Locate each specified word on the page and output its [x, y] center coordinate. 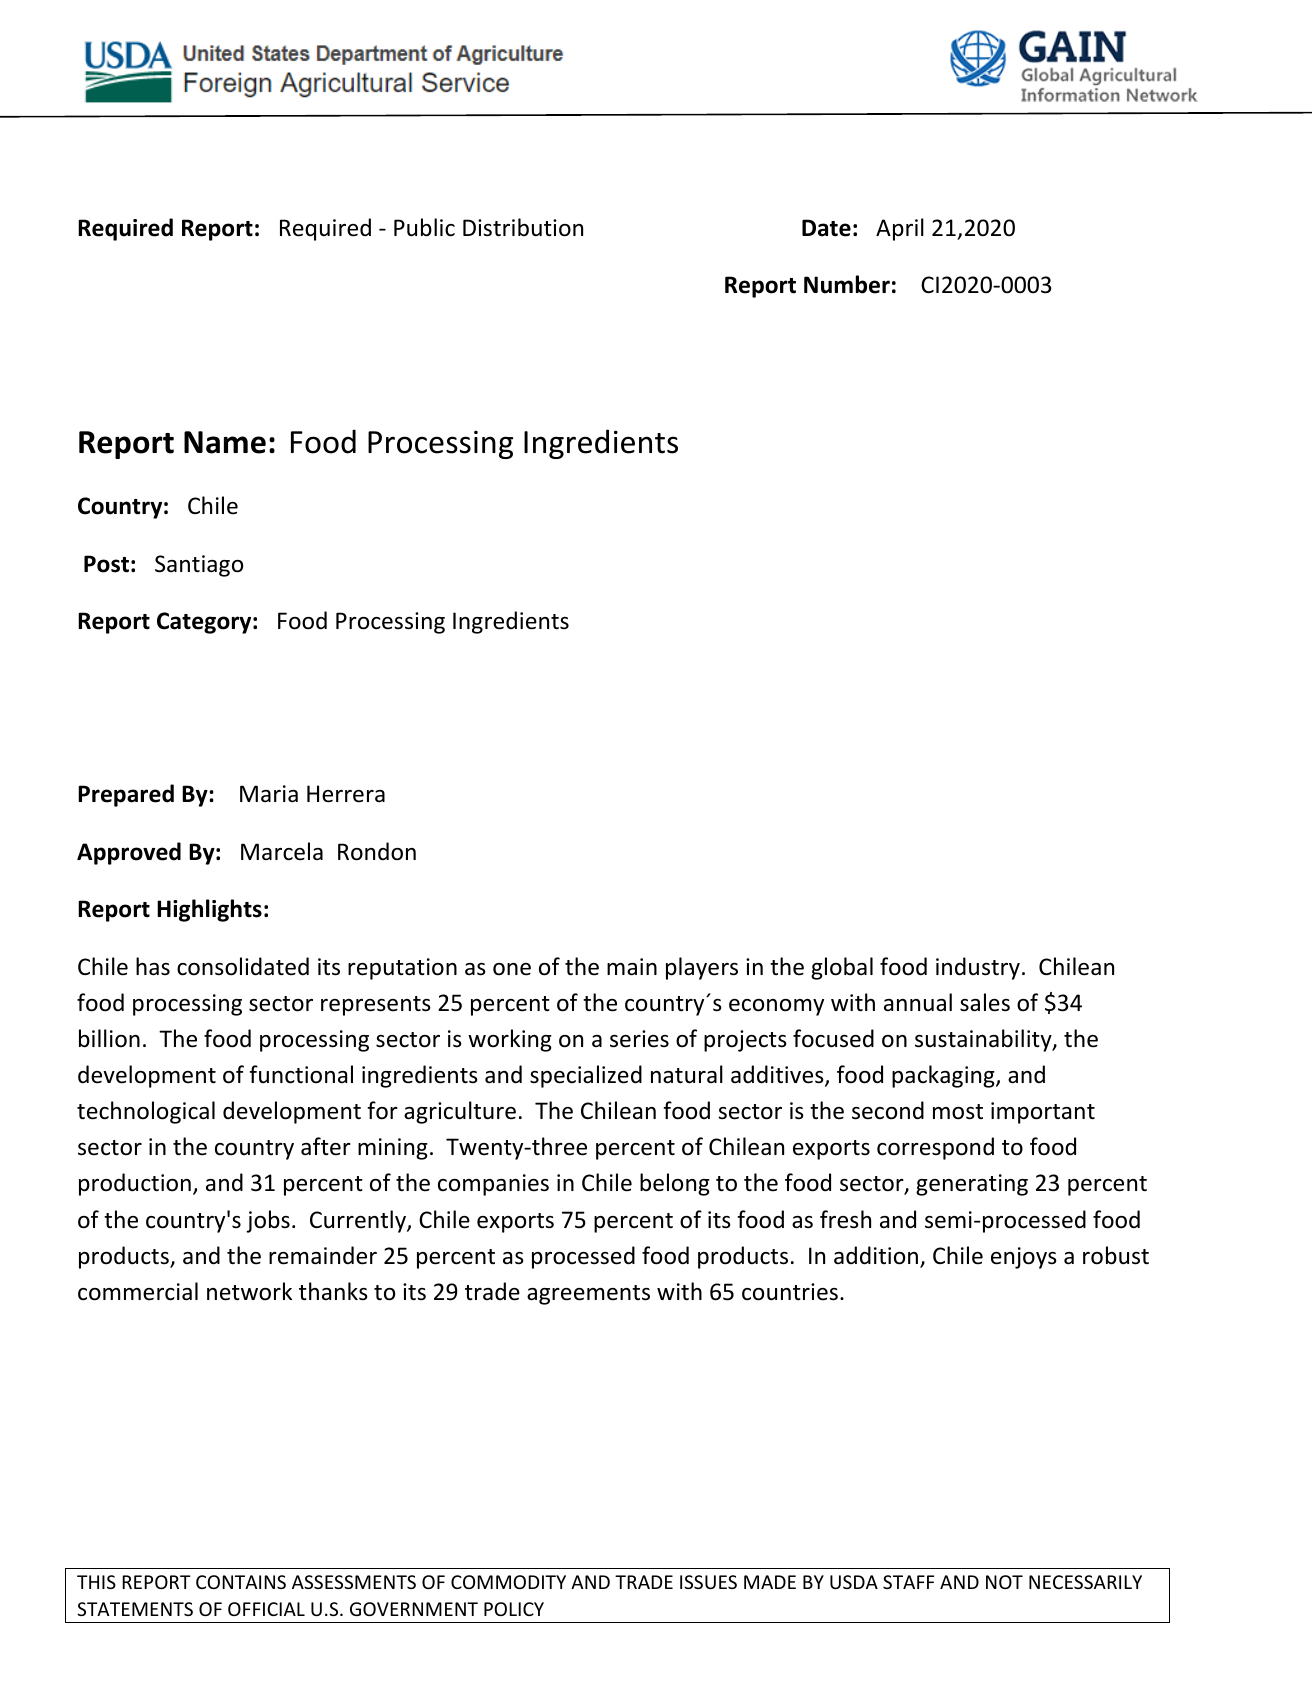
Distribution [523, 227]
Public [424, 227]
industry [978, 968]
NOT [1004, 1582]
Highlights [209, 910]
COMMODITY [508, 1582]
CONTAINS [241, 1582]
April [900, 229]
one [512, 969]
